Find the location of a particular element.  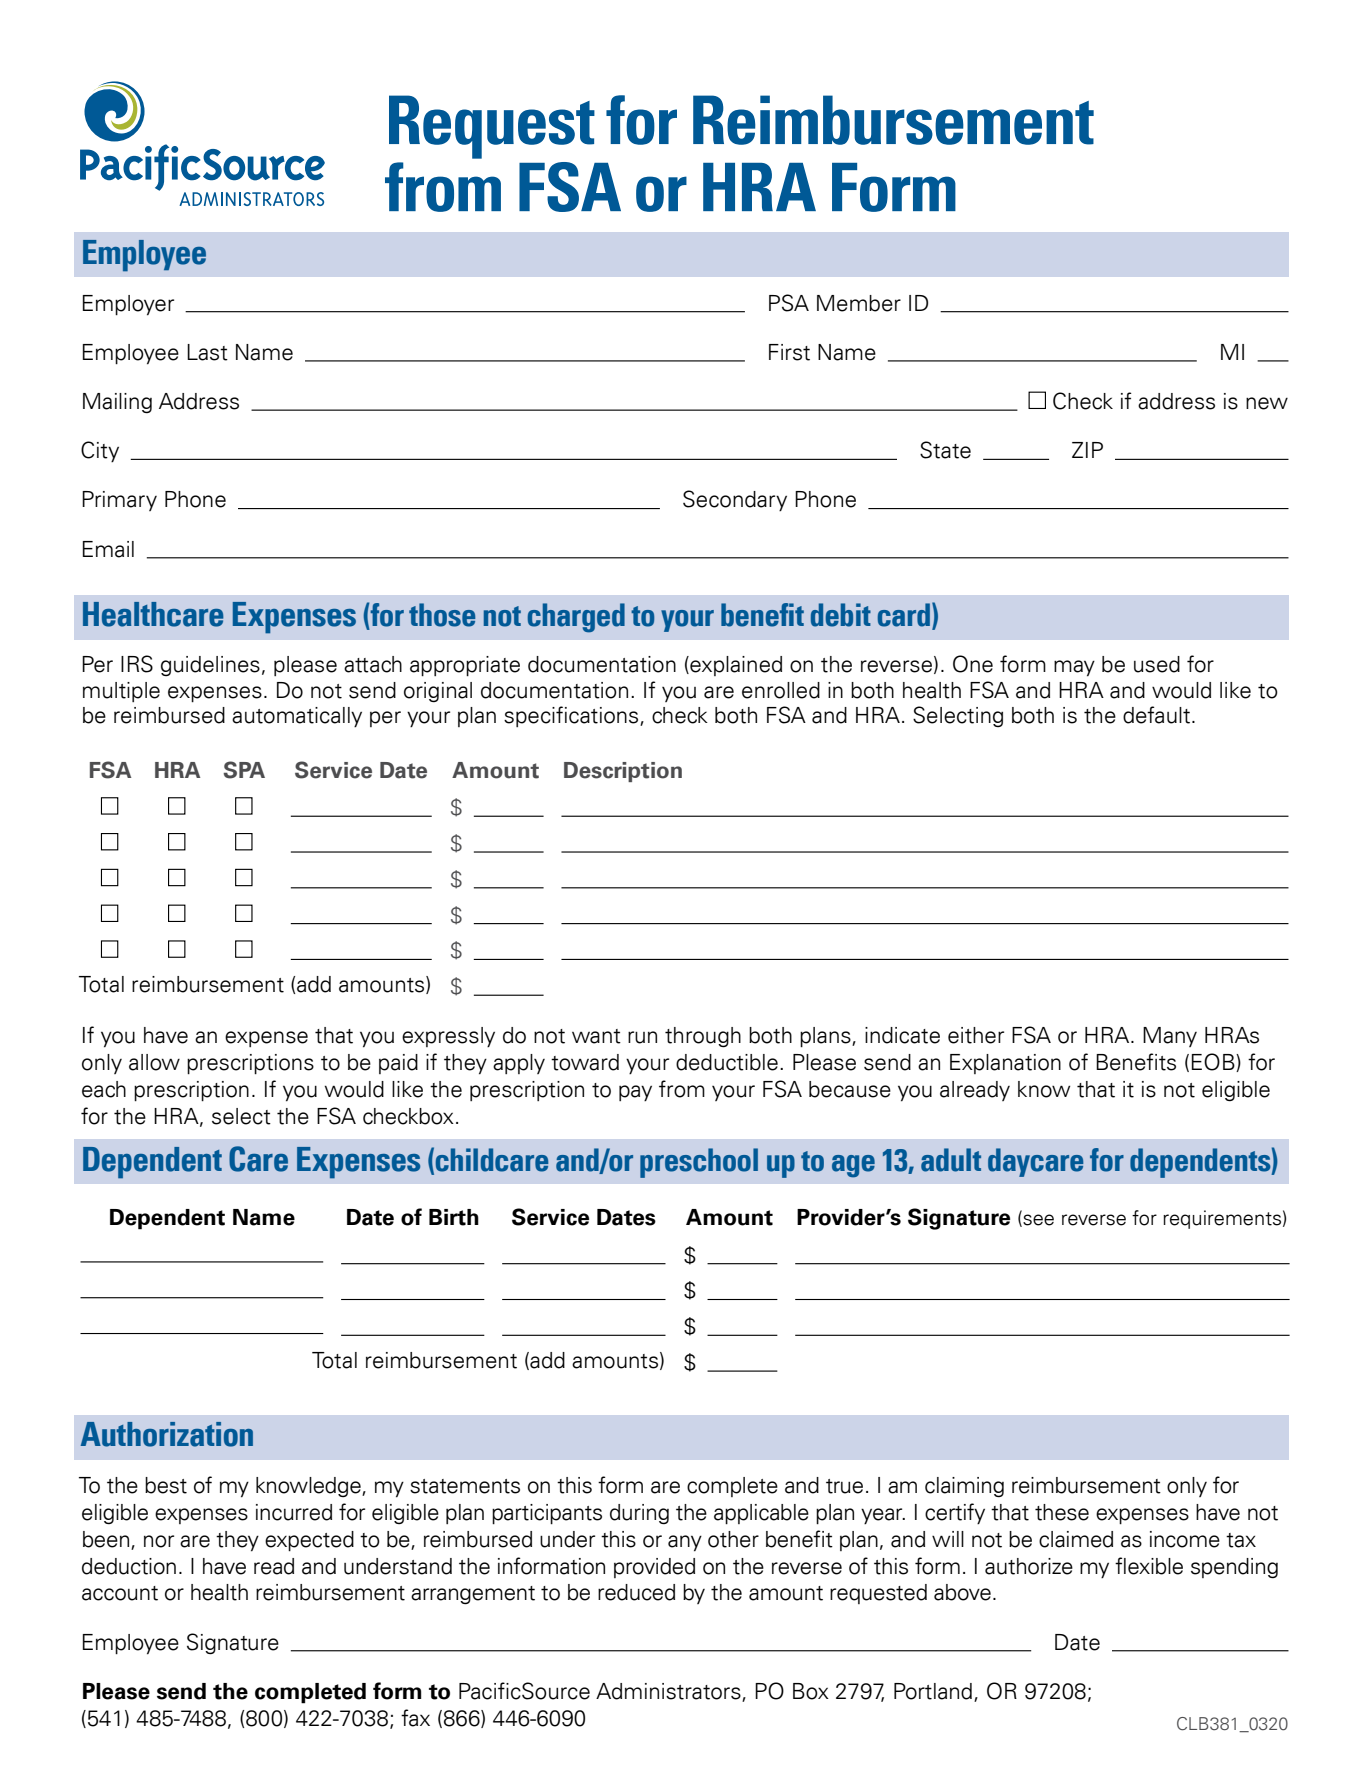

new is located at coordinates (1267, 403).
